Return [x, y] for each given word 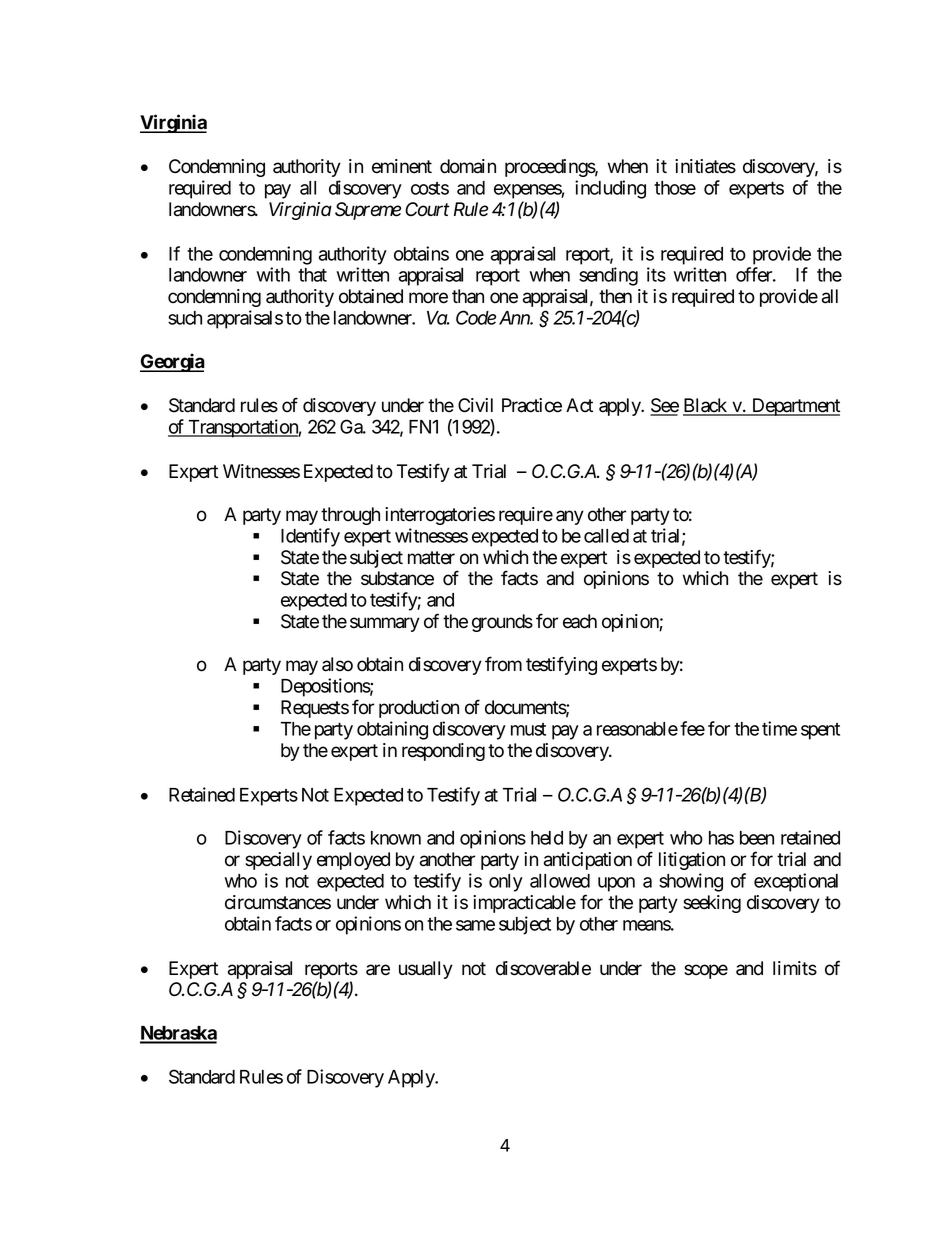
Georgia [172, 362]
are [378, 970]
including [610, 189]
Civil [475, 405]
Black [706, 406]
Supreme [368, 211]
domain [468, 166]
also [337, 664]
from [503, 664]
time [779, 728]
